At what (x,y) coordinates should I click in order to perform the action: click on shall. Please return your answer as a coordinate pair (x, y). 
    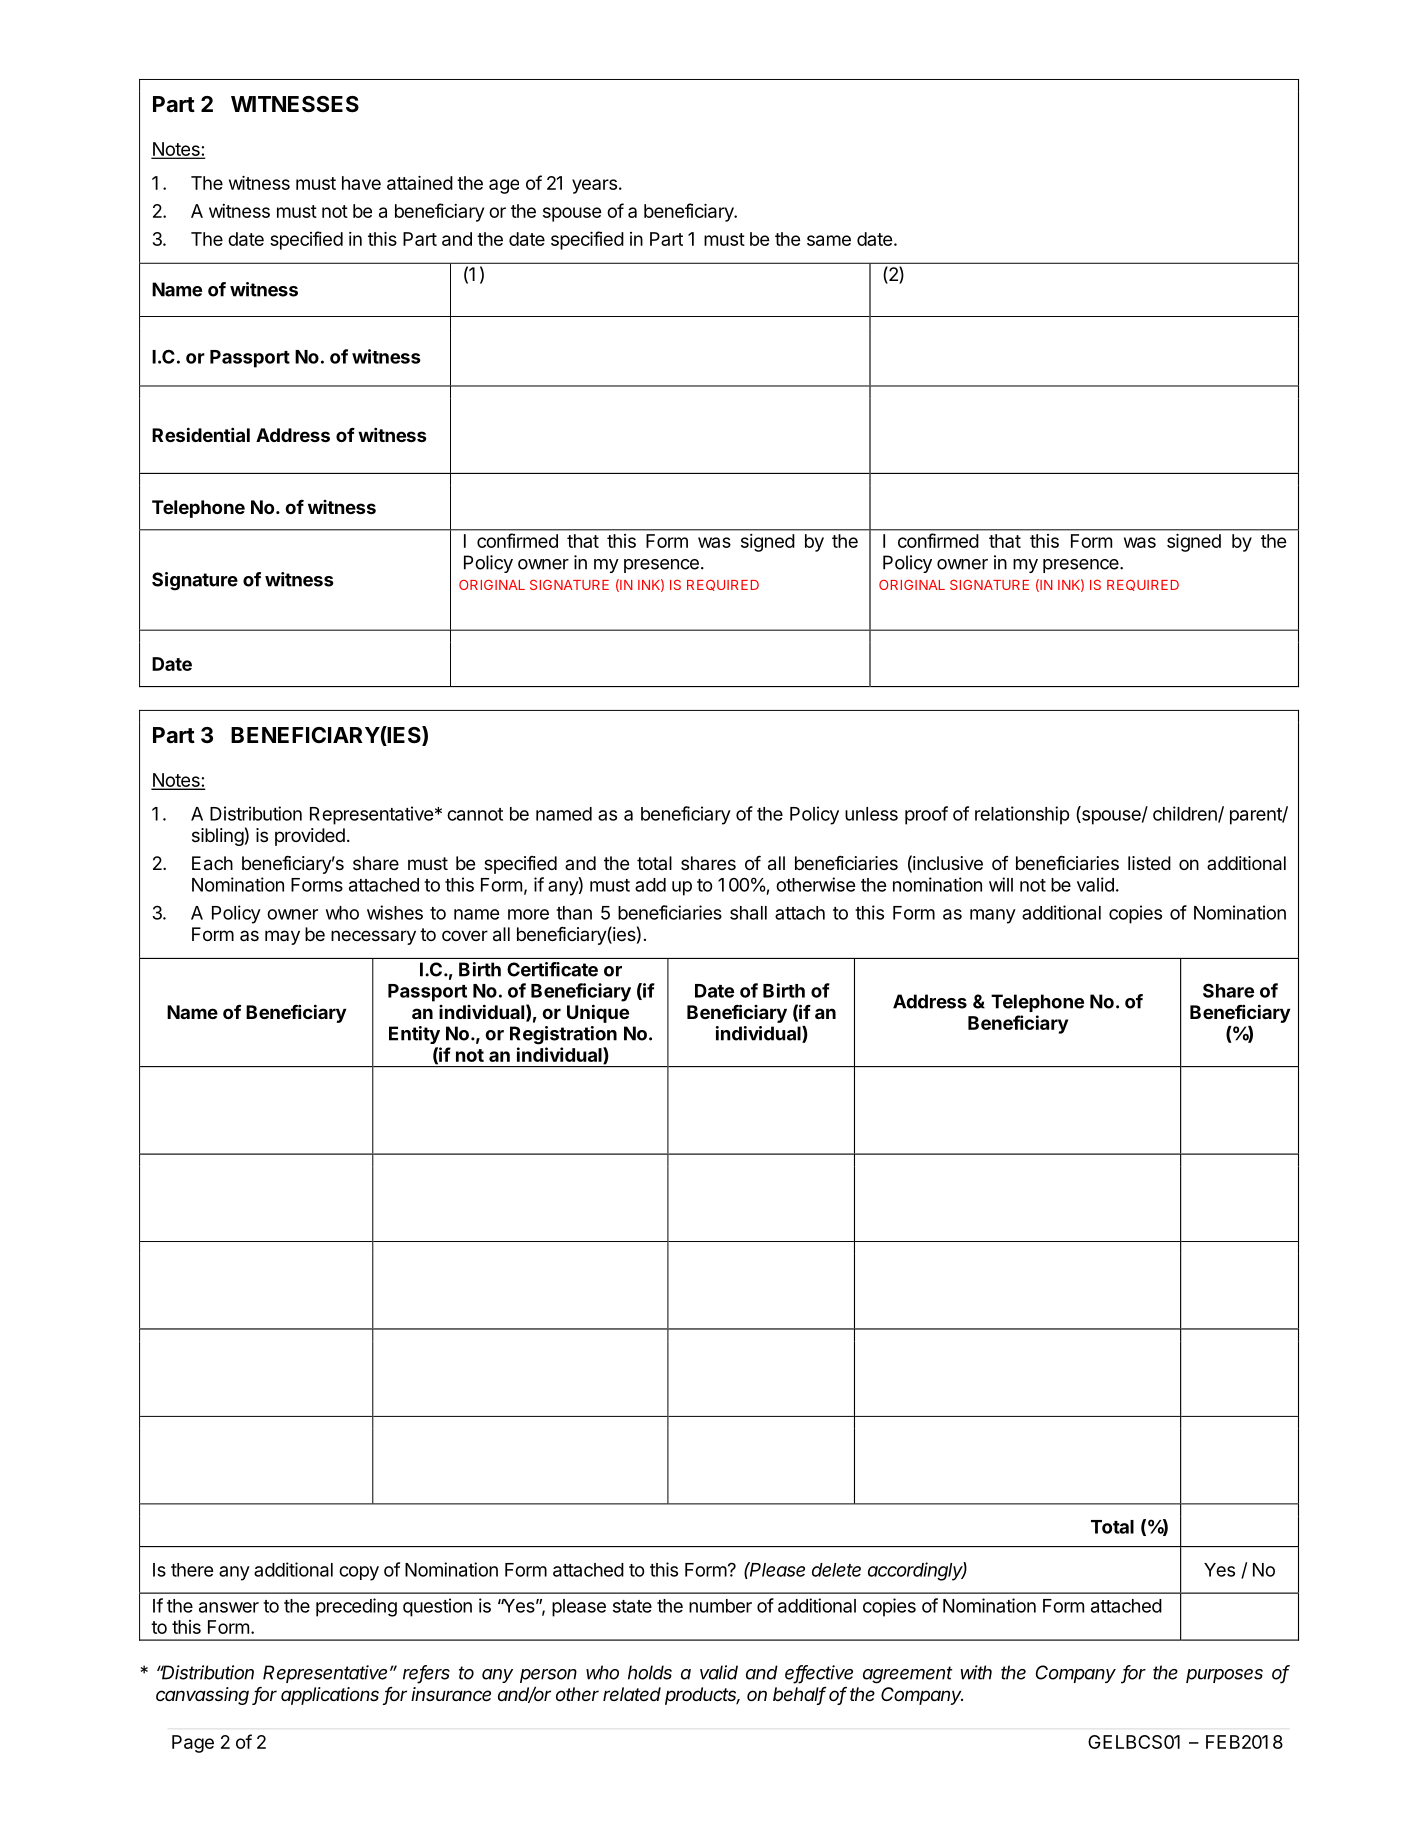
    Looking at the image, I should click on (748, 913).
